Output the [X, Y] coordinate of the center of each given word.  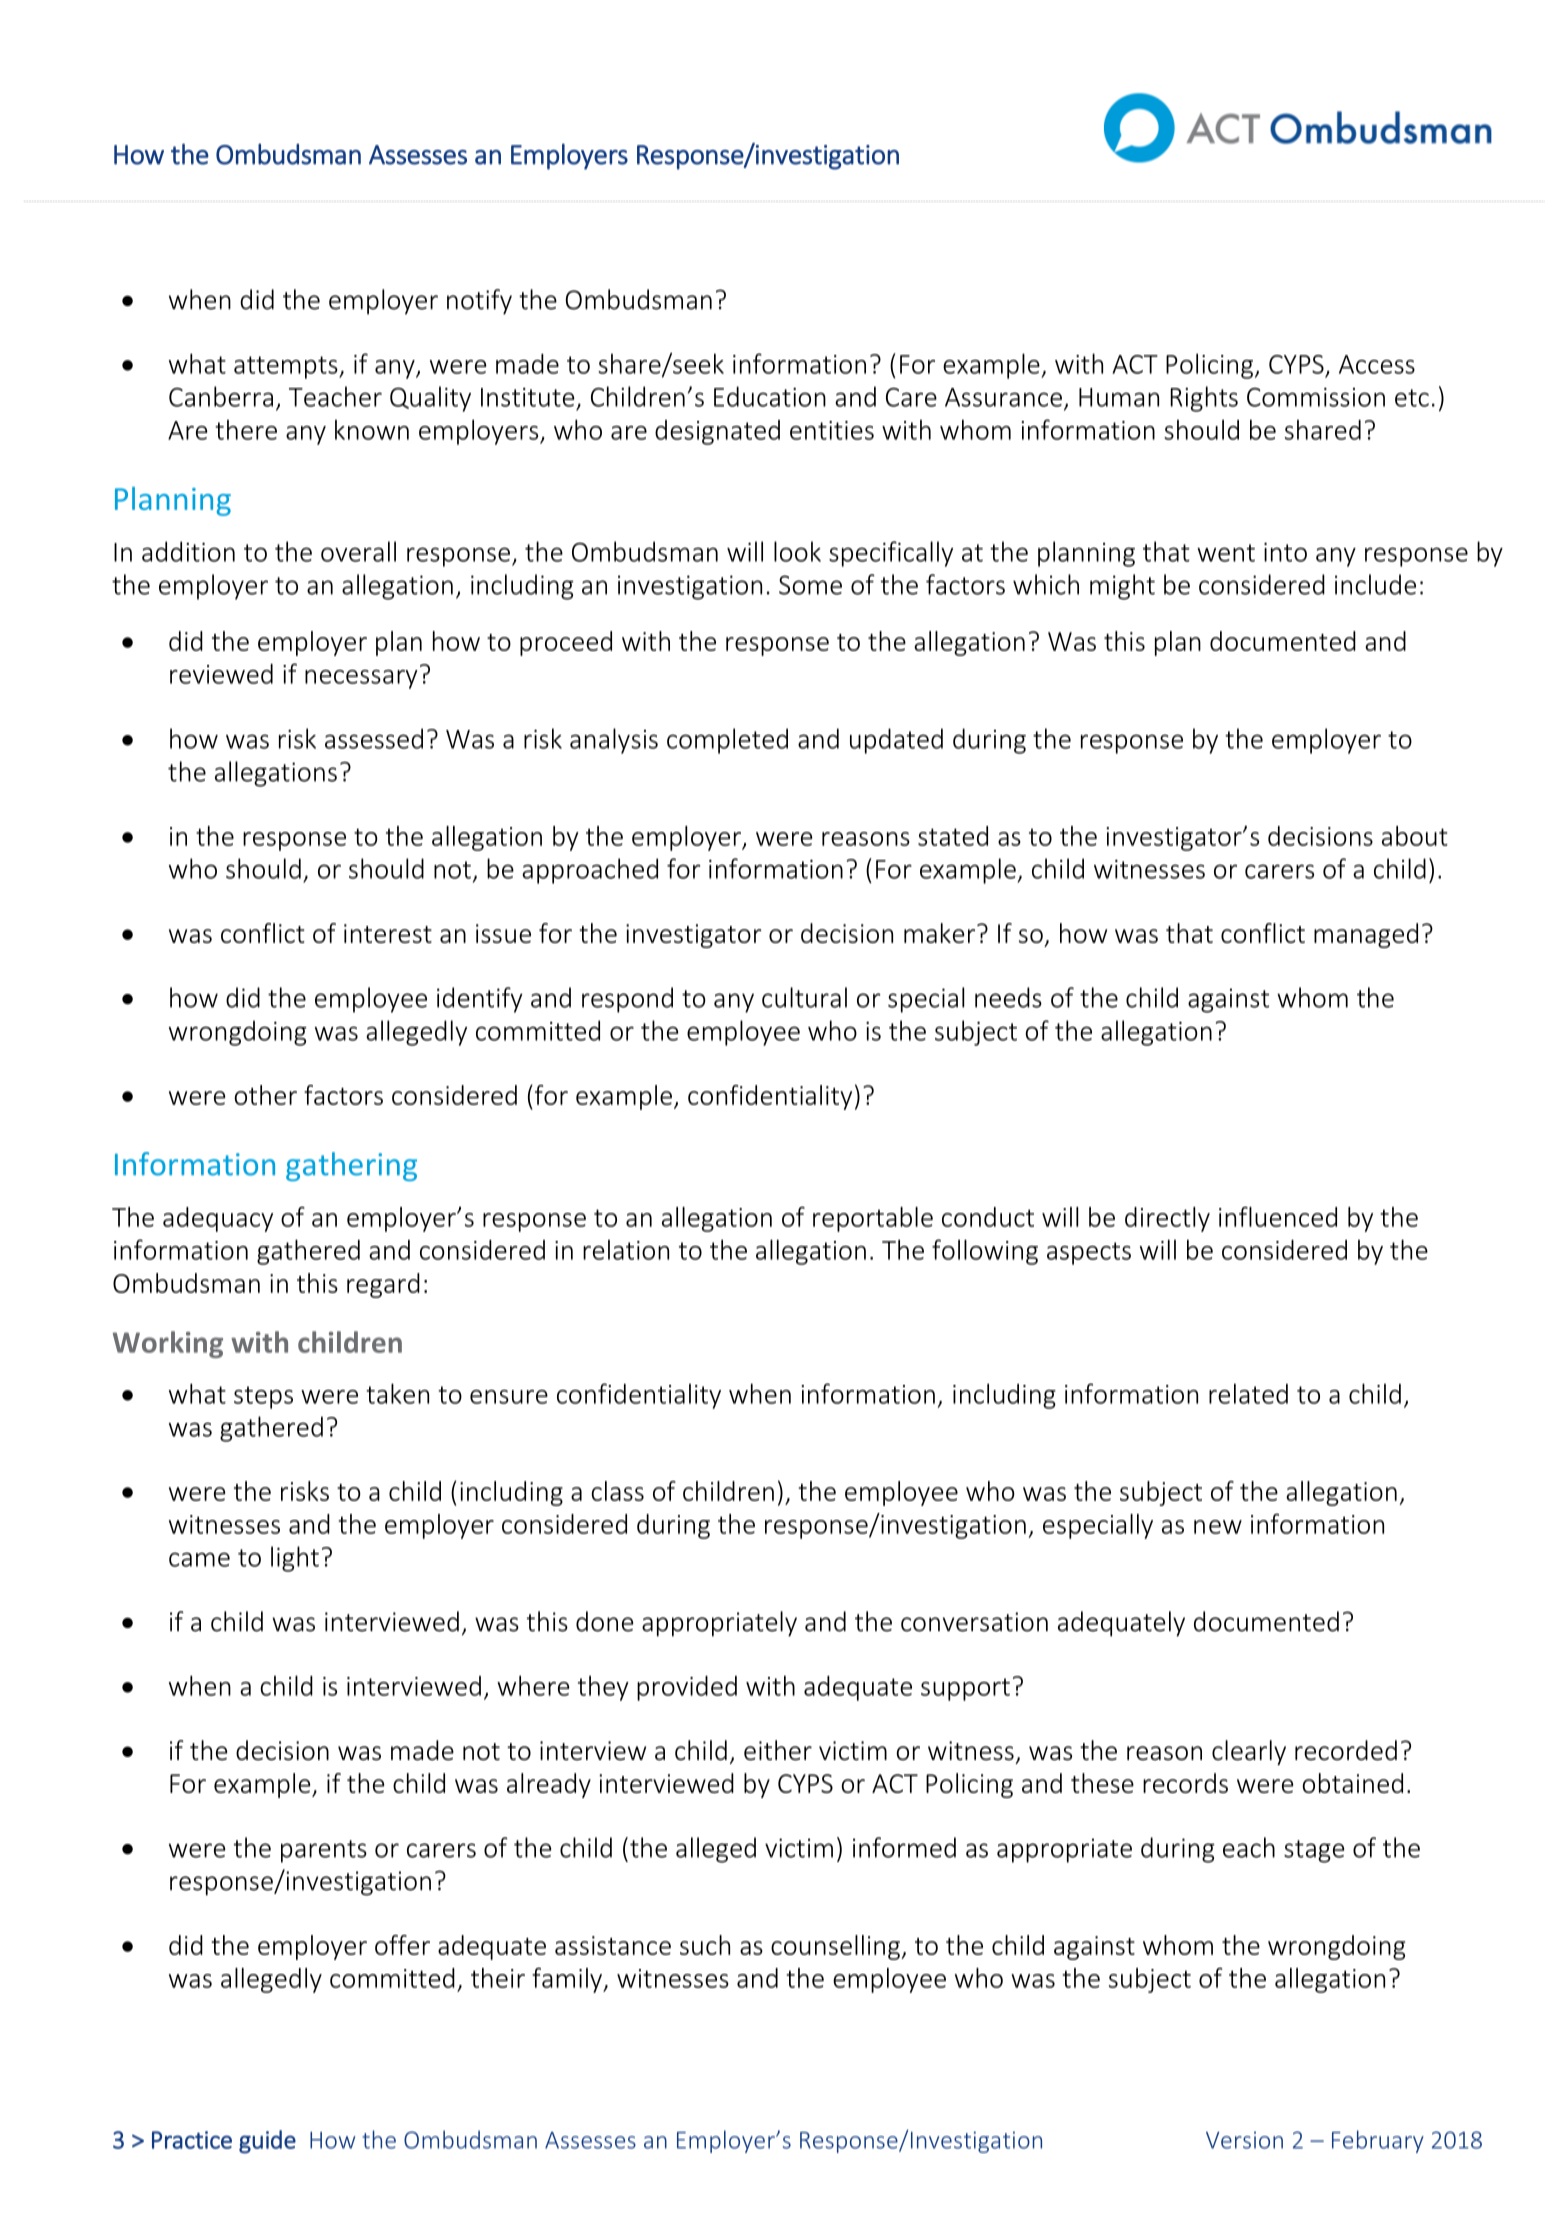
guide [267, 2142]
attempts [287, 367]
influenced [1278, 1216]
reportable [873, 1219]
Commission [1316, 397]
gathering [351, 1166]
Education [770, 396]
